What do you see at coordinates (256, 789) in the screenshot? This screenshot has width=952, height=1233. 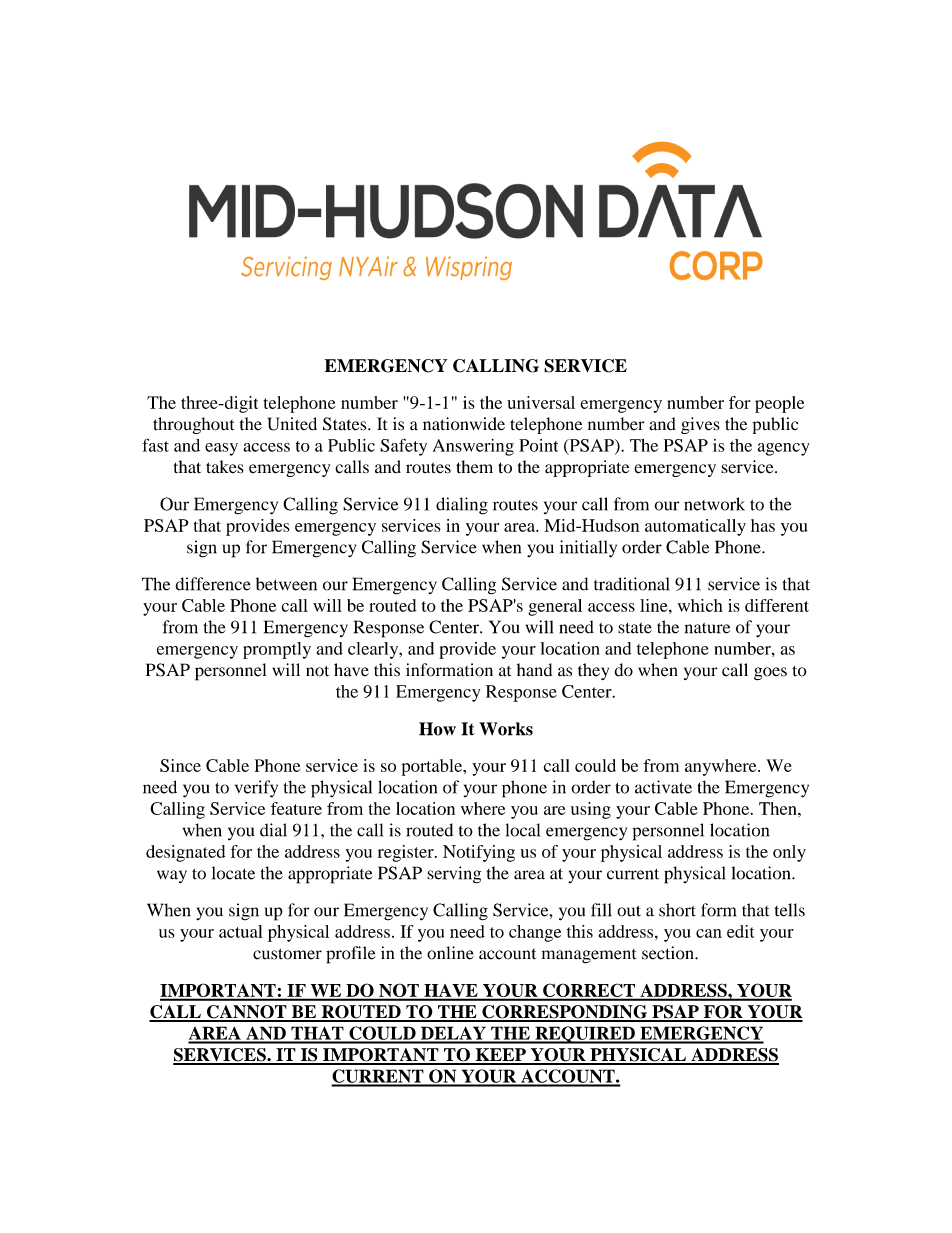 I see `verify` at bounding box center [256, 789].
